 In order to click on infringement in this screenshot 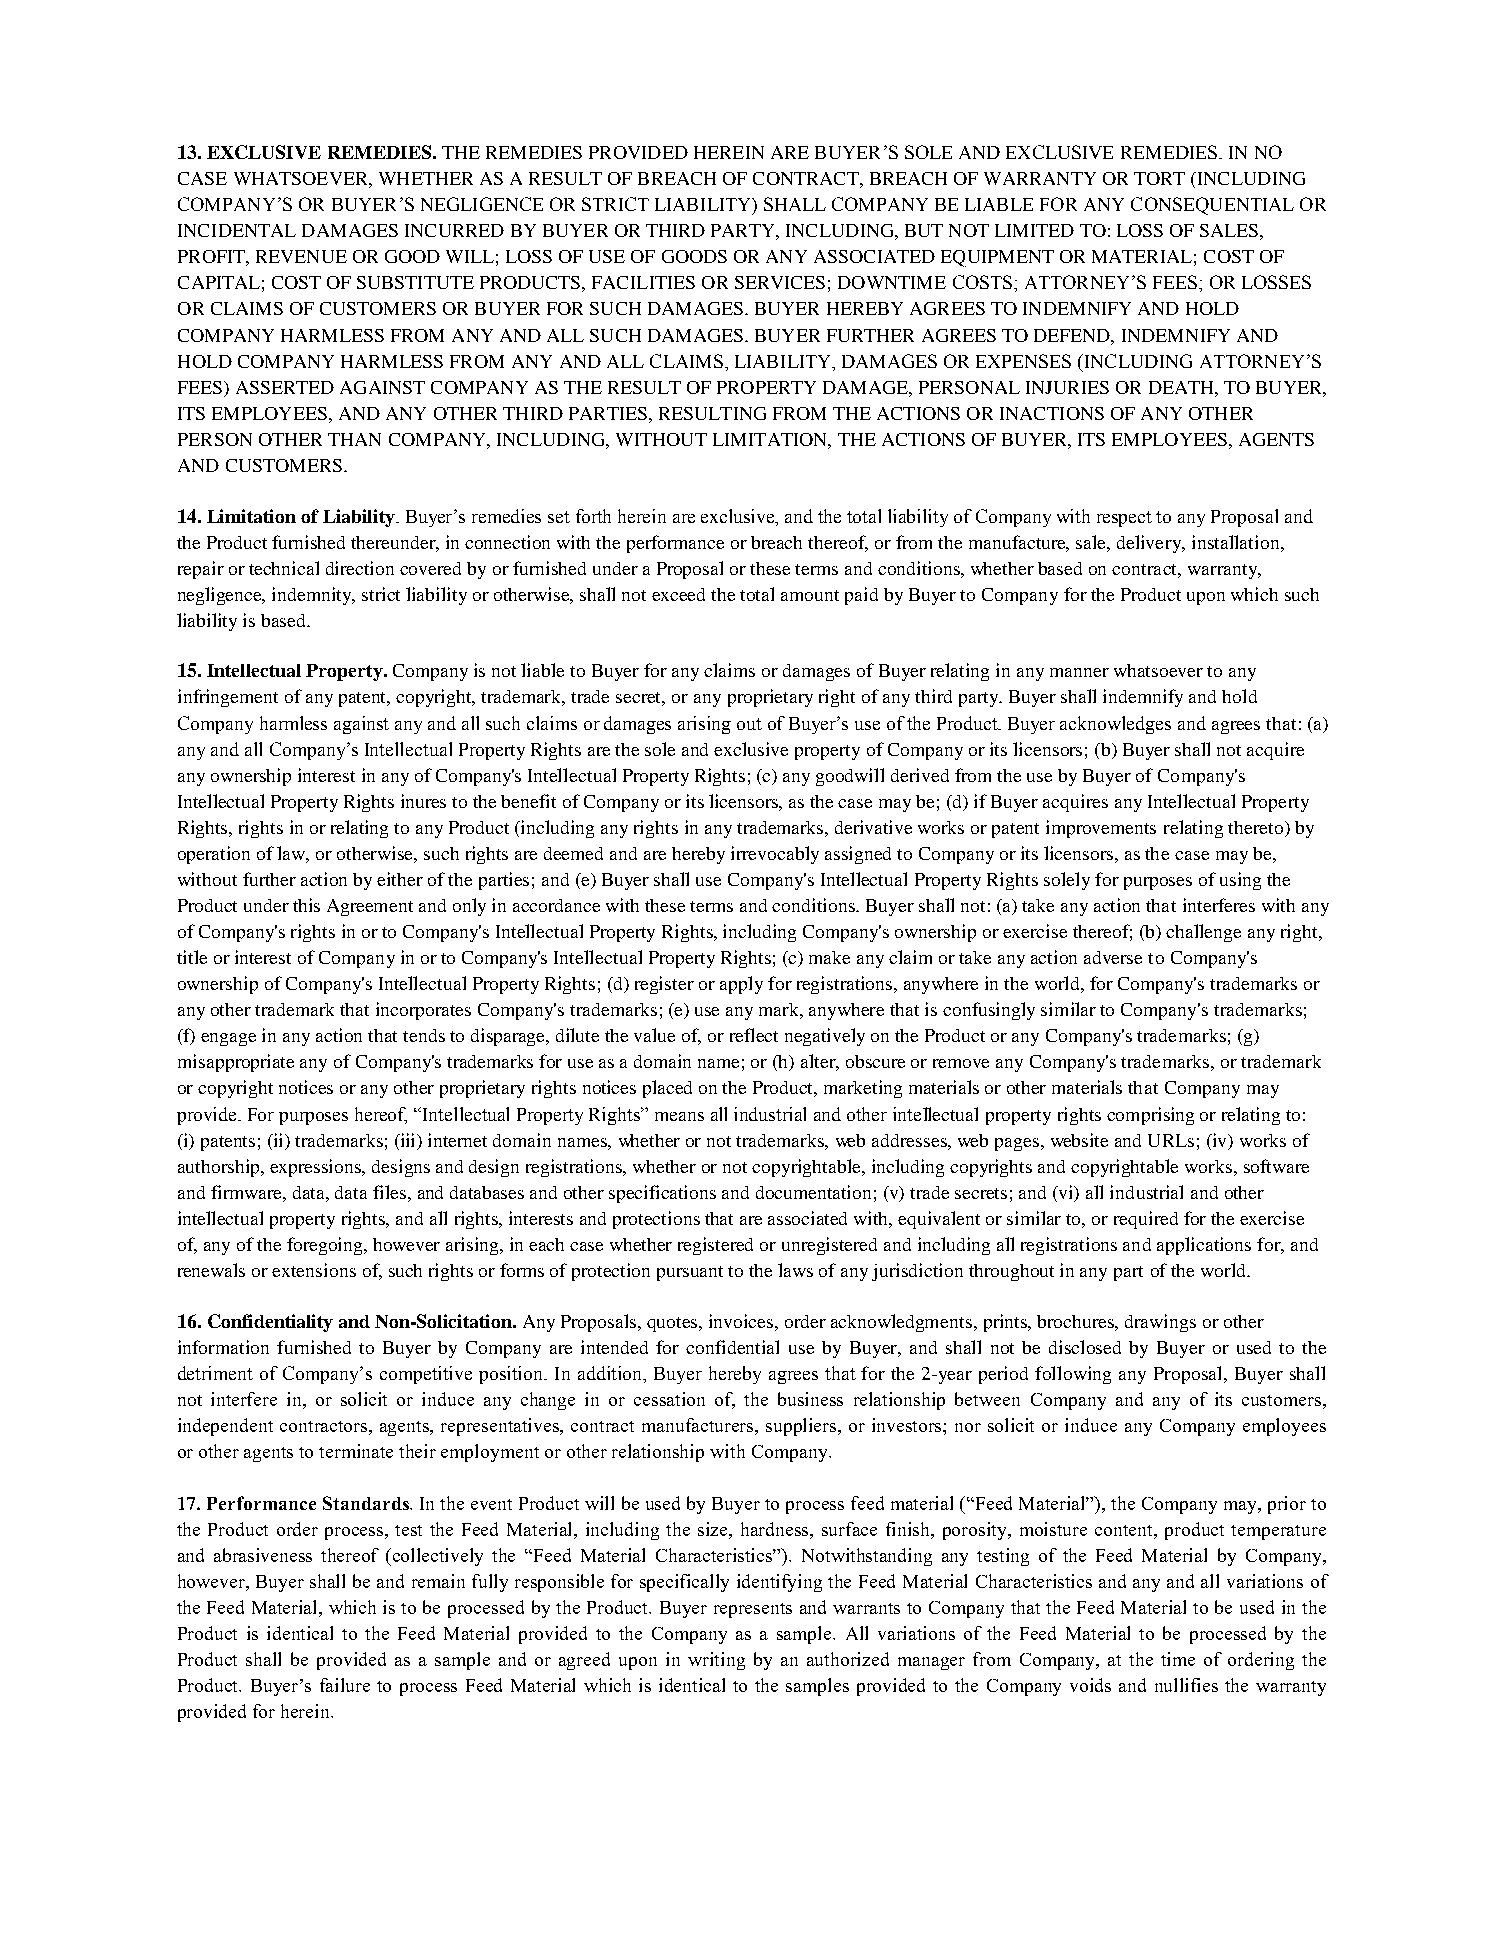, I will do `click(228, 698)`.
